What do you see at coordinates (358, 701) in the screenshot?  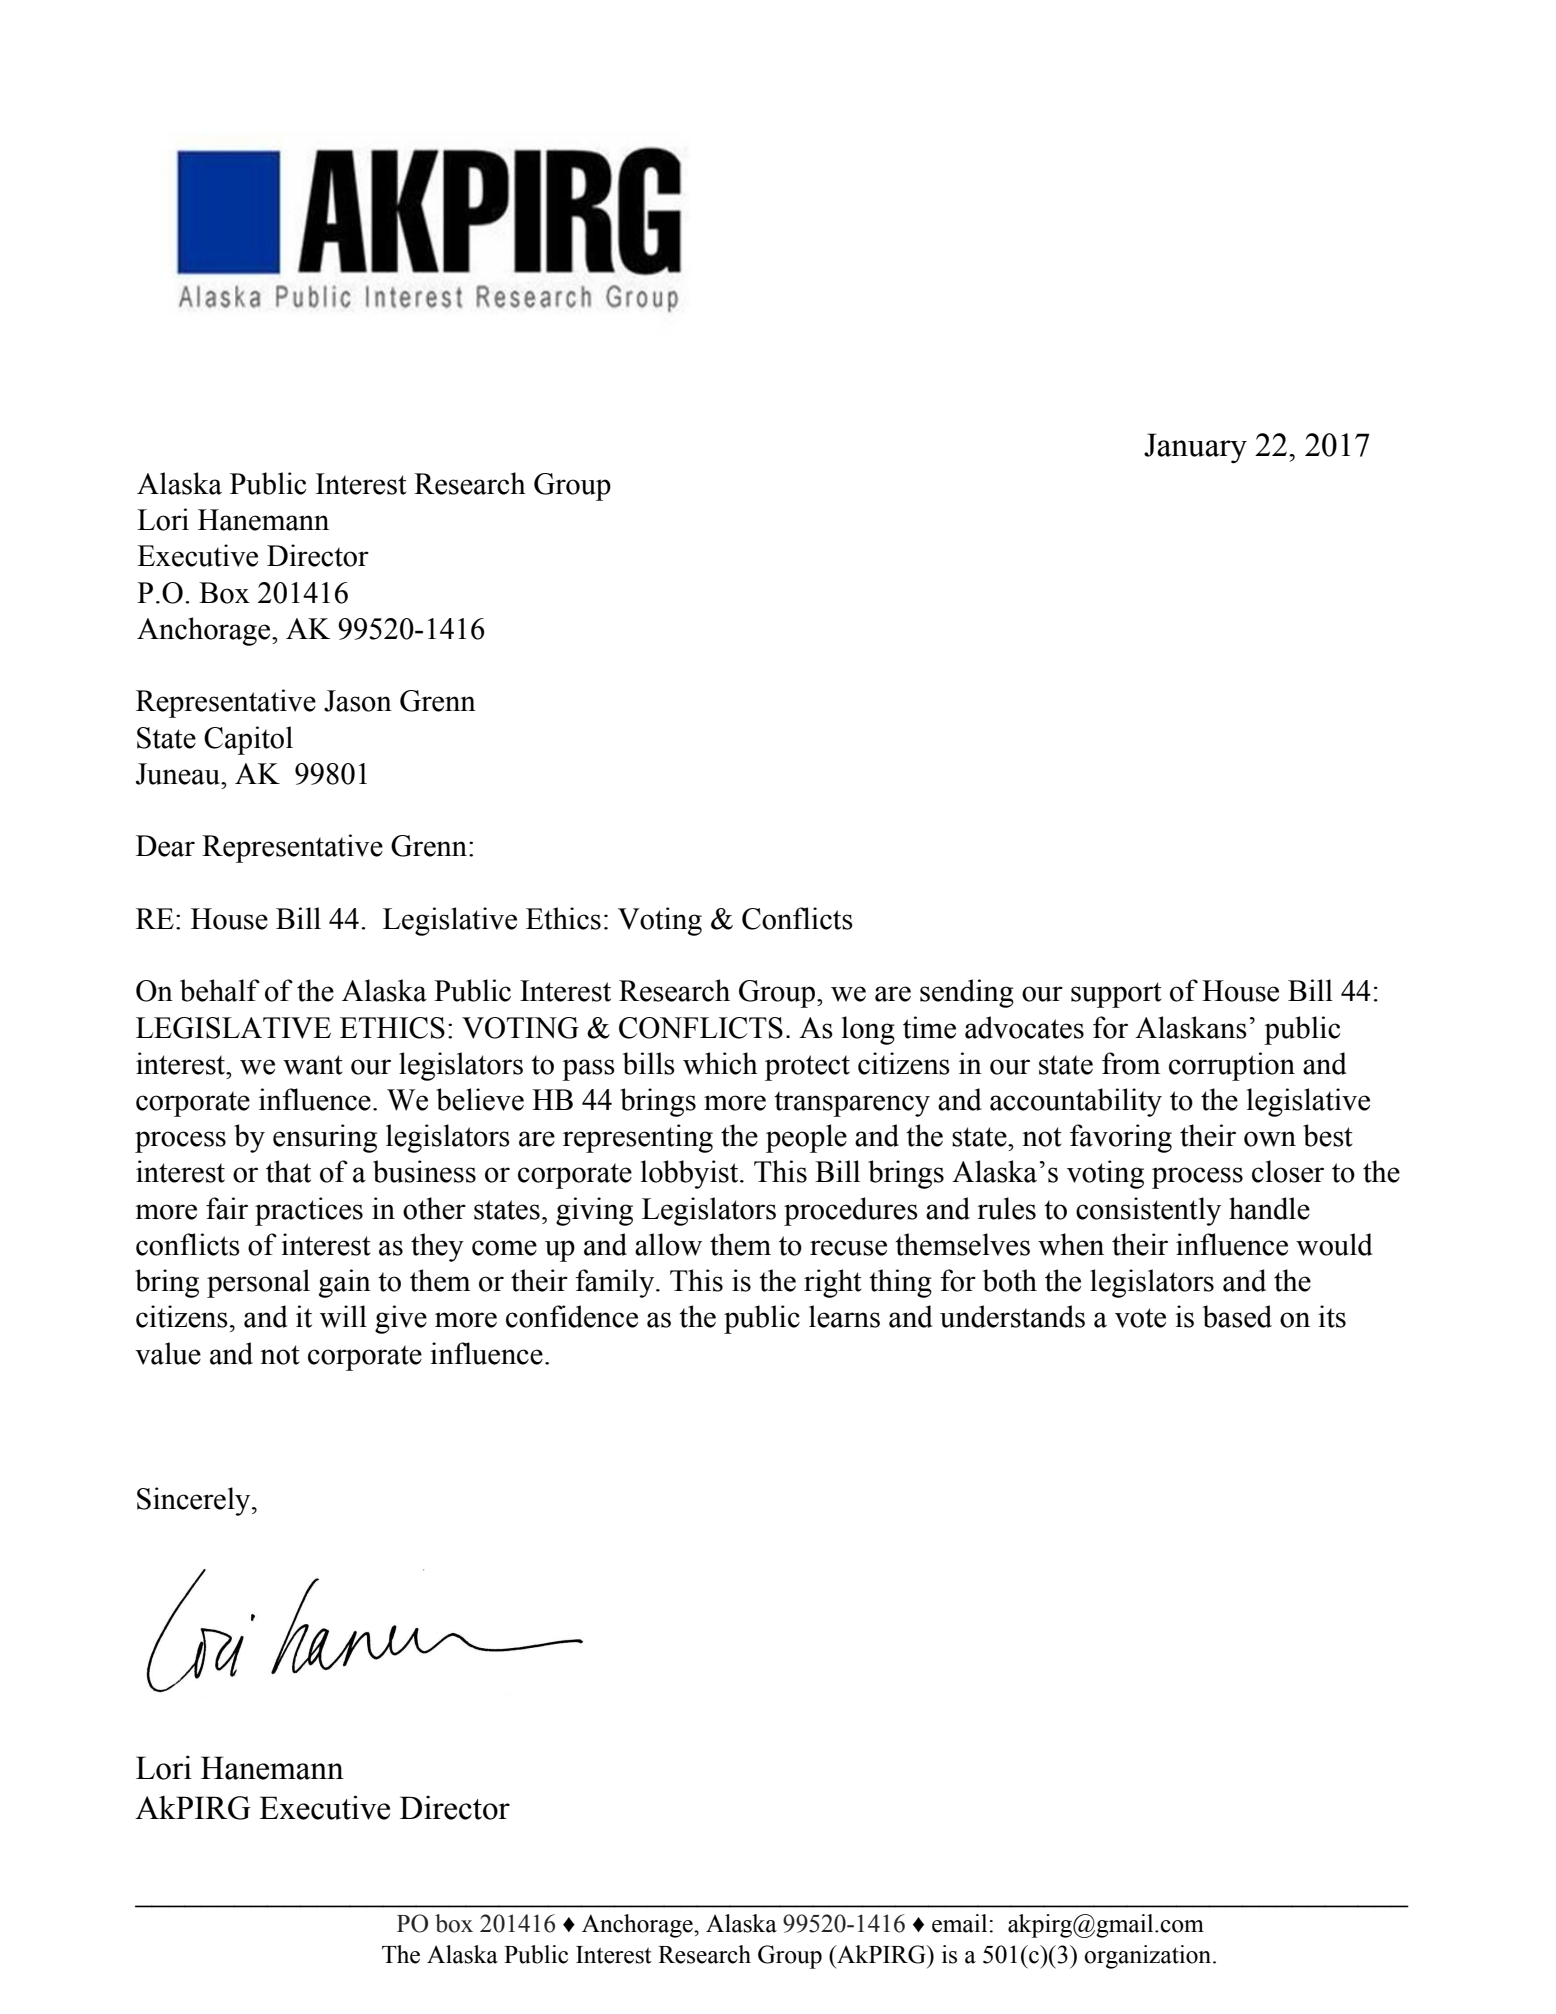 I see `Jason` at bounding box center [358, 701].
